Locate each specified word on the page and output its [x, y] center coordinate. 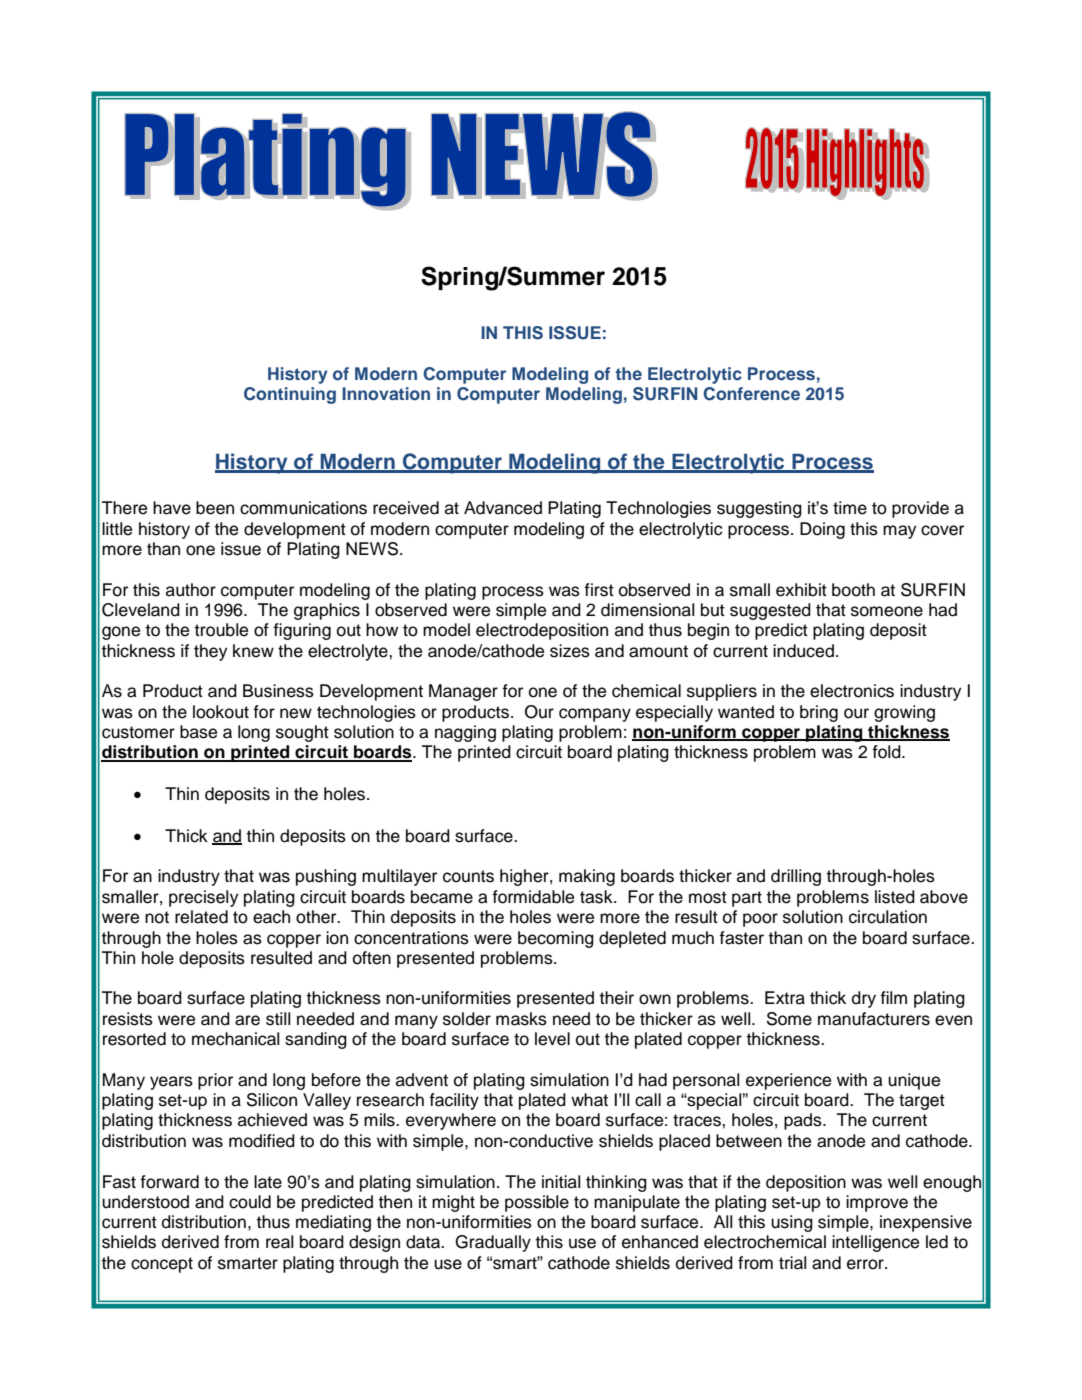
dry [864, 999]
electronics [852, 691]
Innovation [386, 393]
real [279, 1242]
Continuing [290, 395]
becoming [556, 939]
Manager [463, 692]
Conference [751, 394]
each [271, 917]
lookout [221, 712]
